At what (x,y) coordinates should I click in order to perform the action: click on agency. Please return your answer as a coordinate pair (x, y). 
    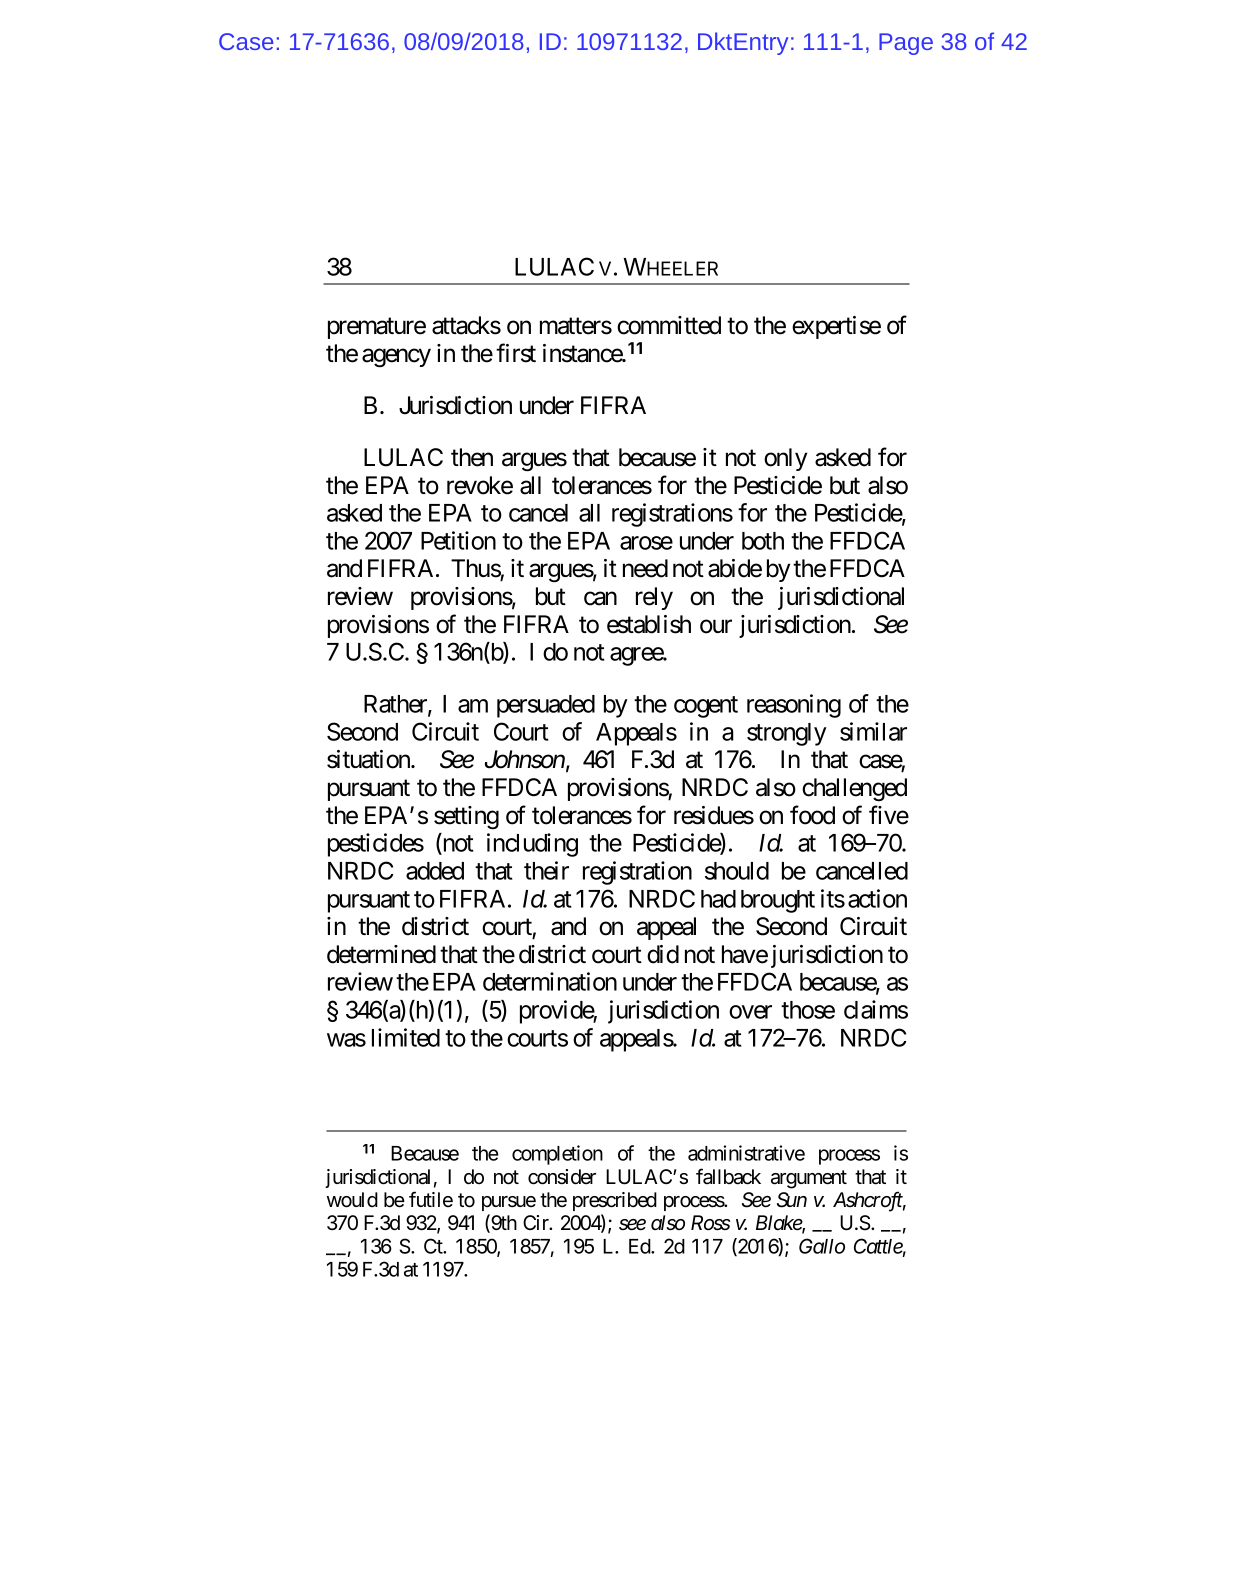
    Looking at the image, I should click on (396, 358).
